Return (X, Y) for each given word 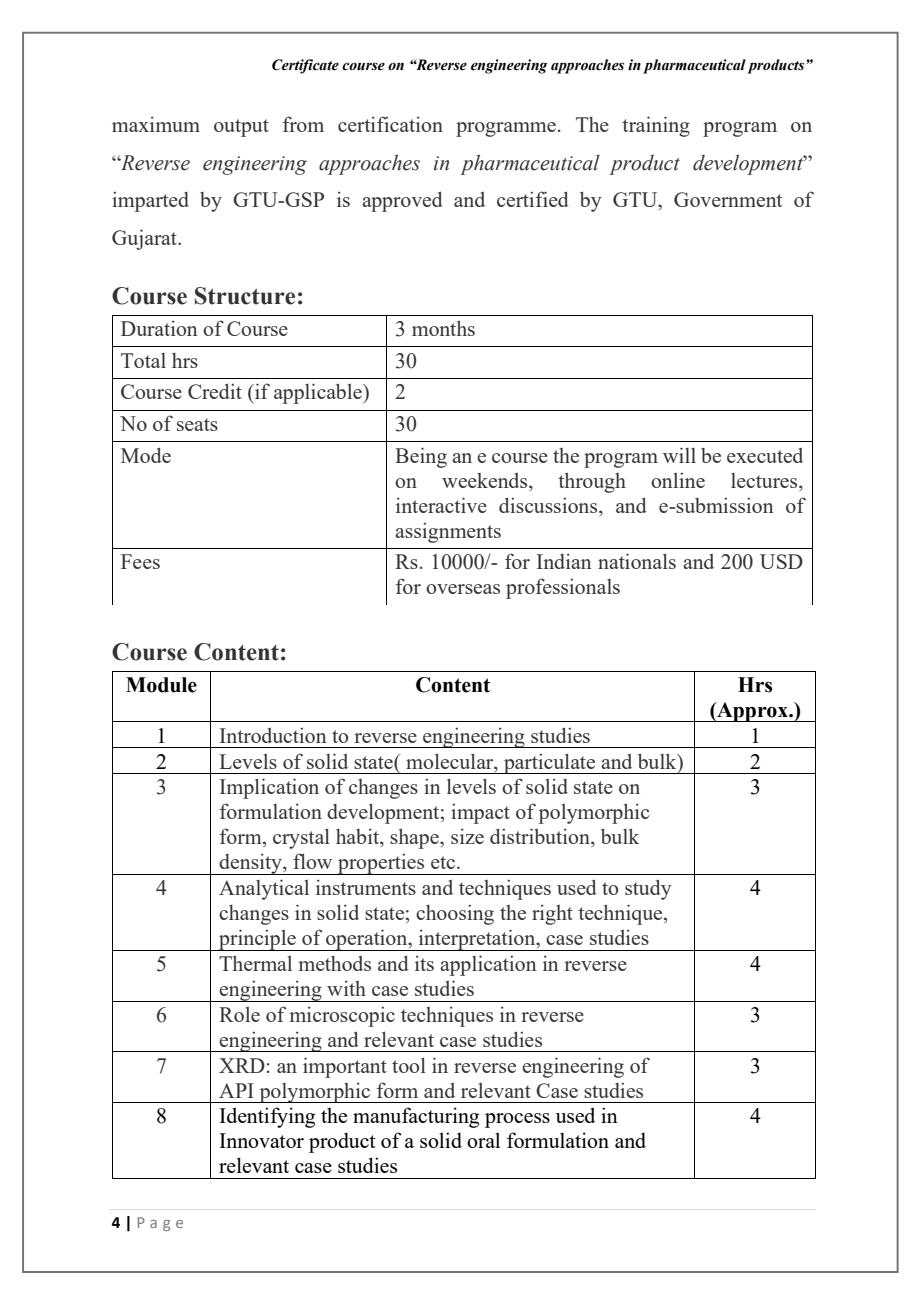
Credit (215, 391)
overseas (463, 589)
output (241, 128)
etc (444, 862)
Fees (140, 561)
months (443, 328)
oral (483, 1140)
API (236, 1090)
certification (390, 124)
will (679, 455)
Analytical (264, 889)
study (648, 889)
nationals (637, 561)
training (656, 126)
